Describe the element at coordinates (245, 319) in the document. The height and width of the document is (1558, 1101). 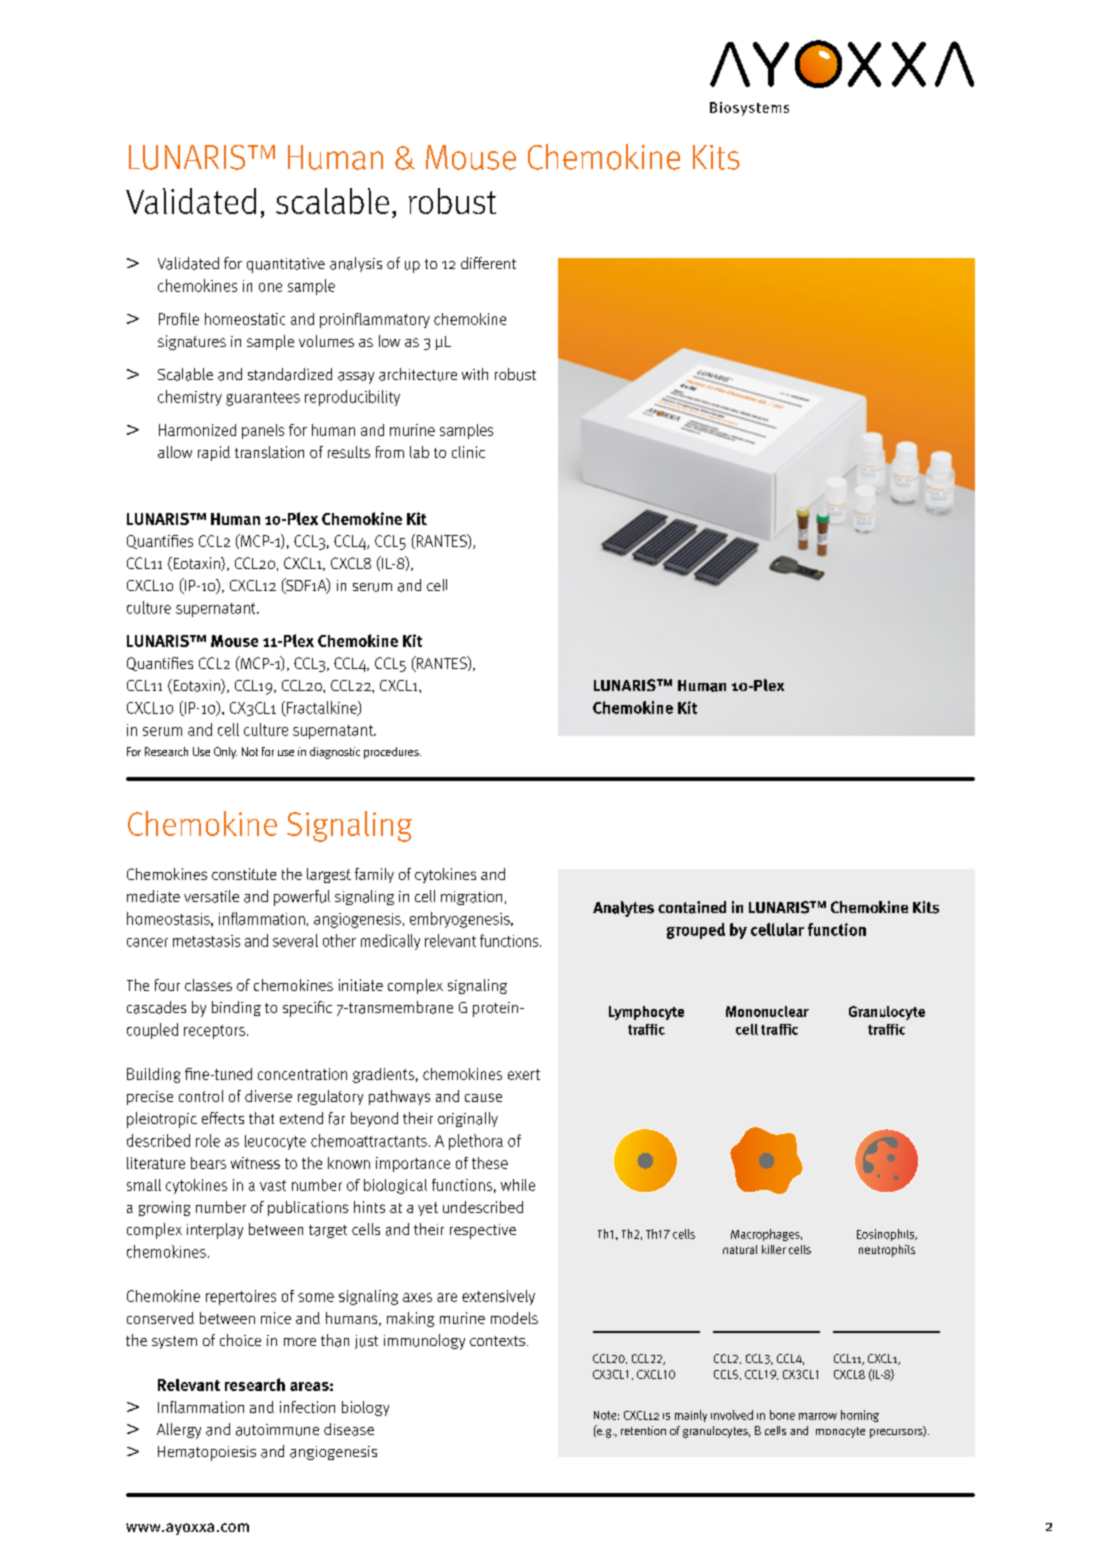
I see `homeostatic` at that location.
